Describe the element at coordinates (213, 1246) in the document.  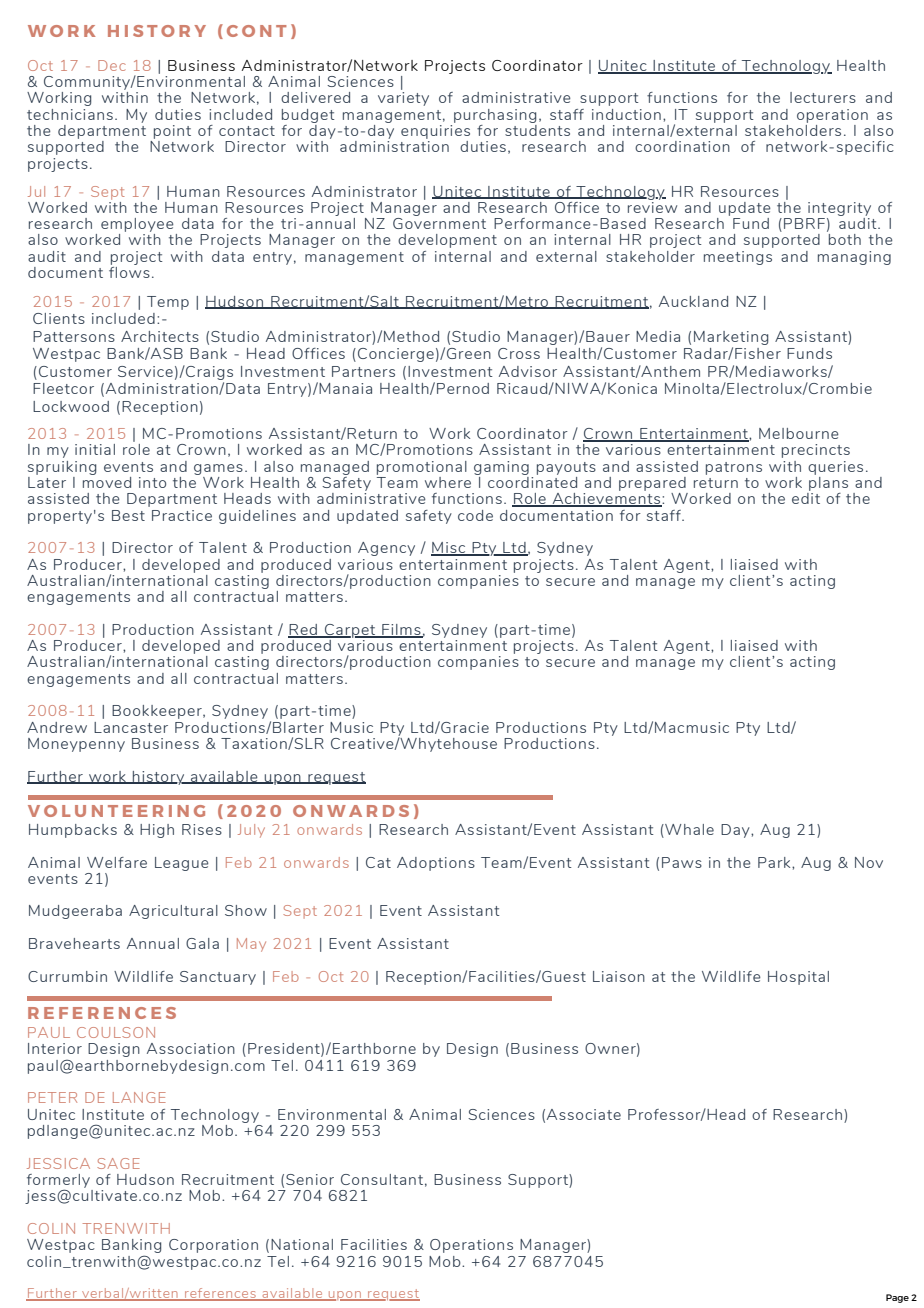
I see `Corporation` at that location.
